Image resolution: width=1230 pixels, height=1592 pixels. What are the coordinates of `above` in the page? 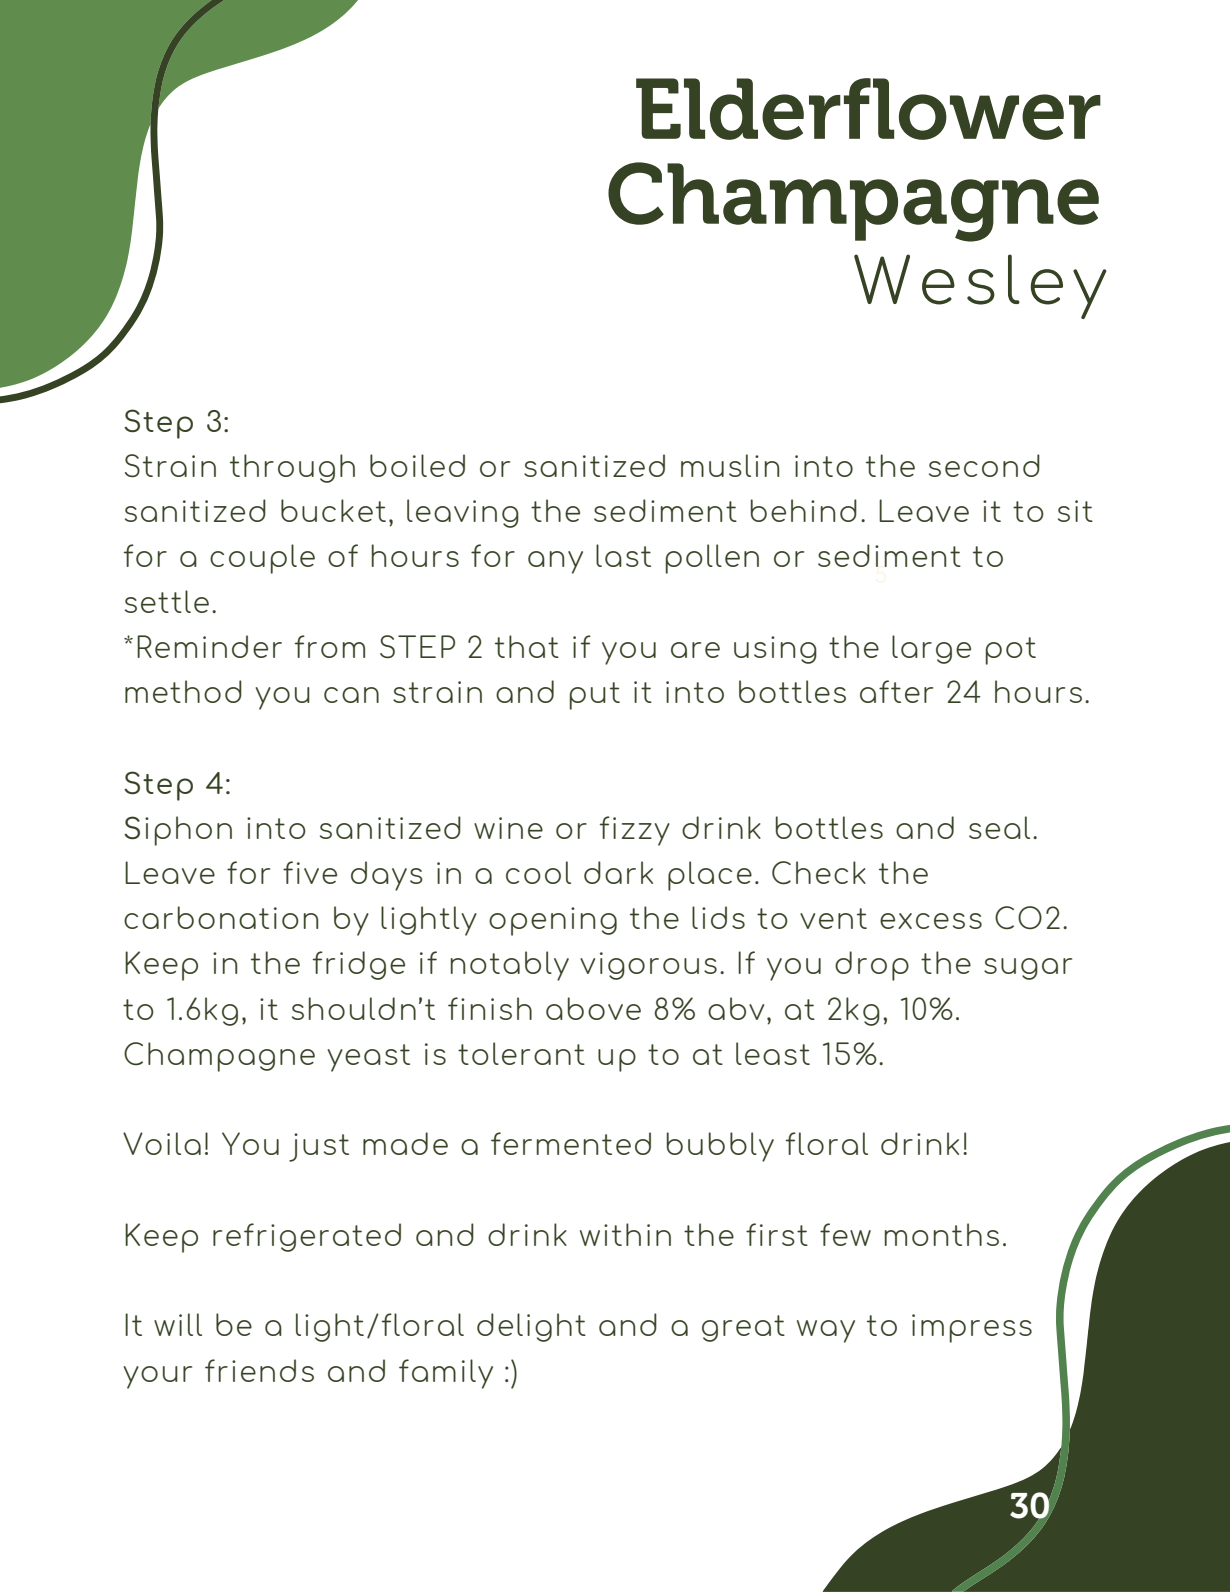 It's located at (593, 1008).
